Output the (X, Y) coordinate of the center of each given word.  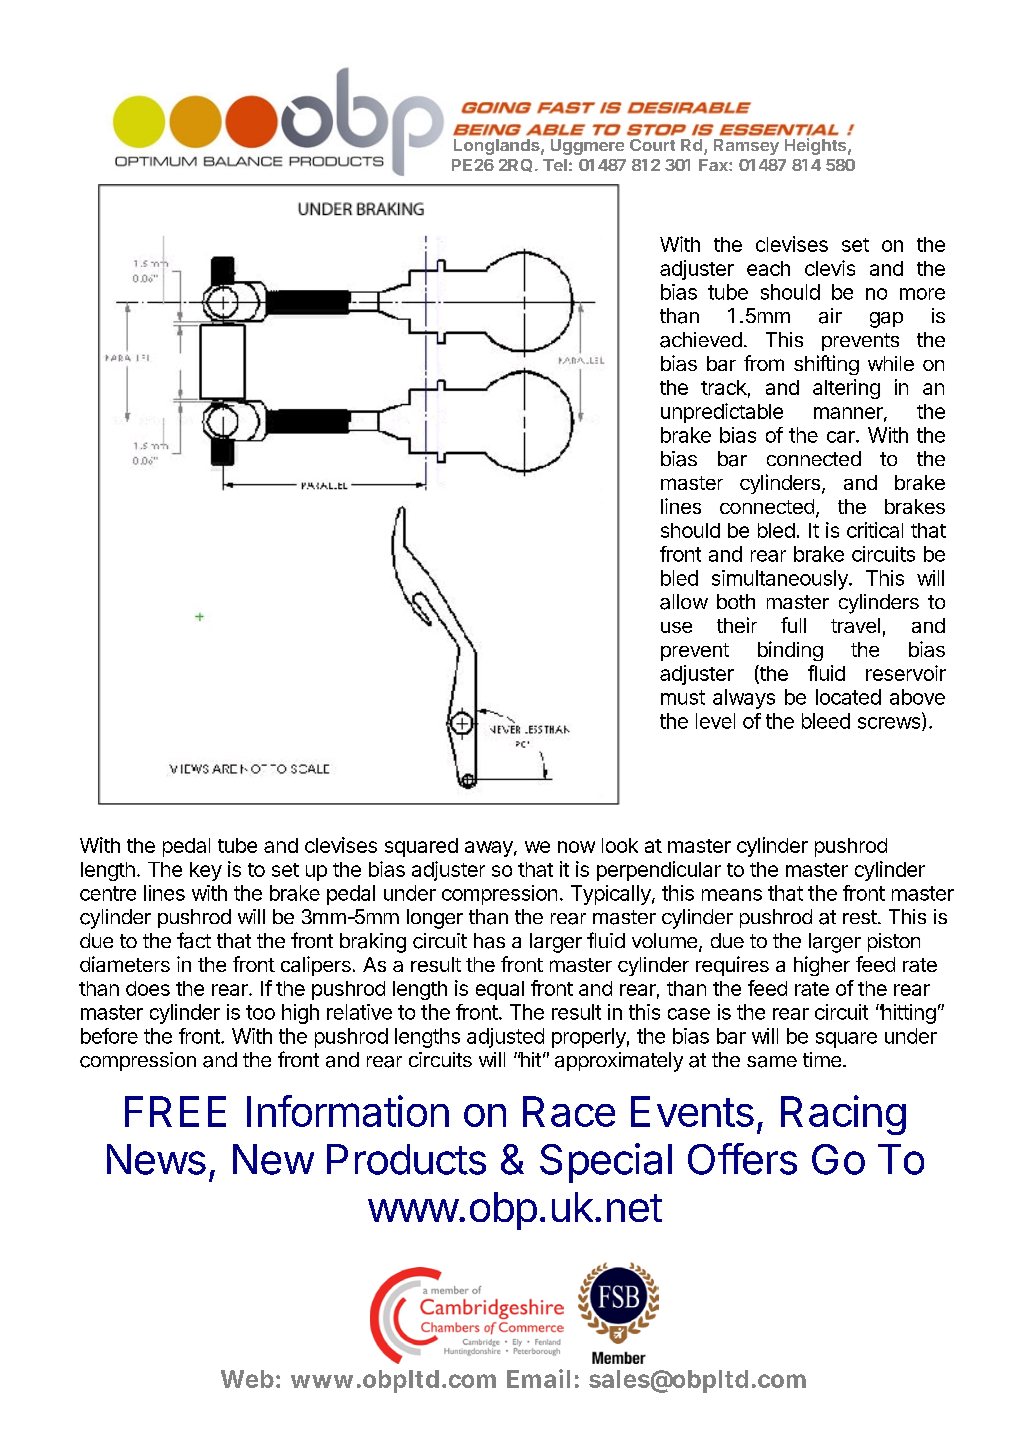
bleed (826, 721)
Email (538, 1378)
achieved (701, 340)
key (206, 871)
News (156, 1159)
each (768, 268)
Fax (714, 165)
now (576, 847)
